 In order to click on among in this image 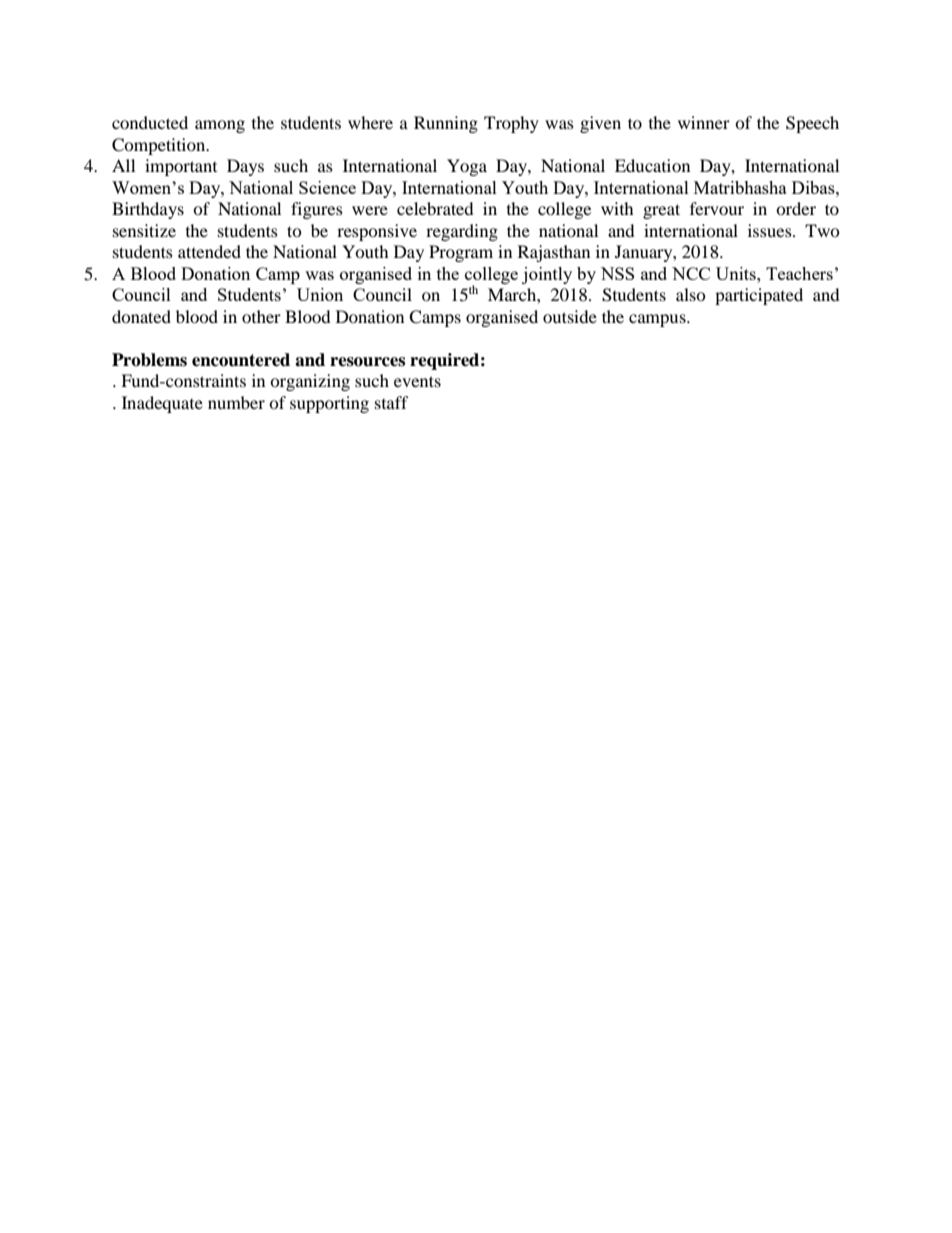, I will do `click(220, 126)`.
